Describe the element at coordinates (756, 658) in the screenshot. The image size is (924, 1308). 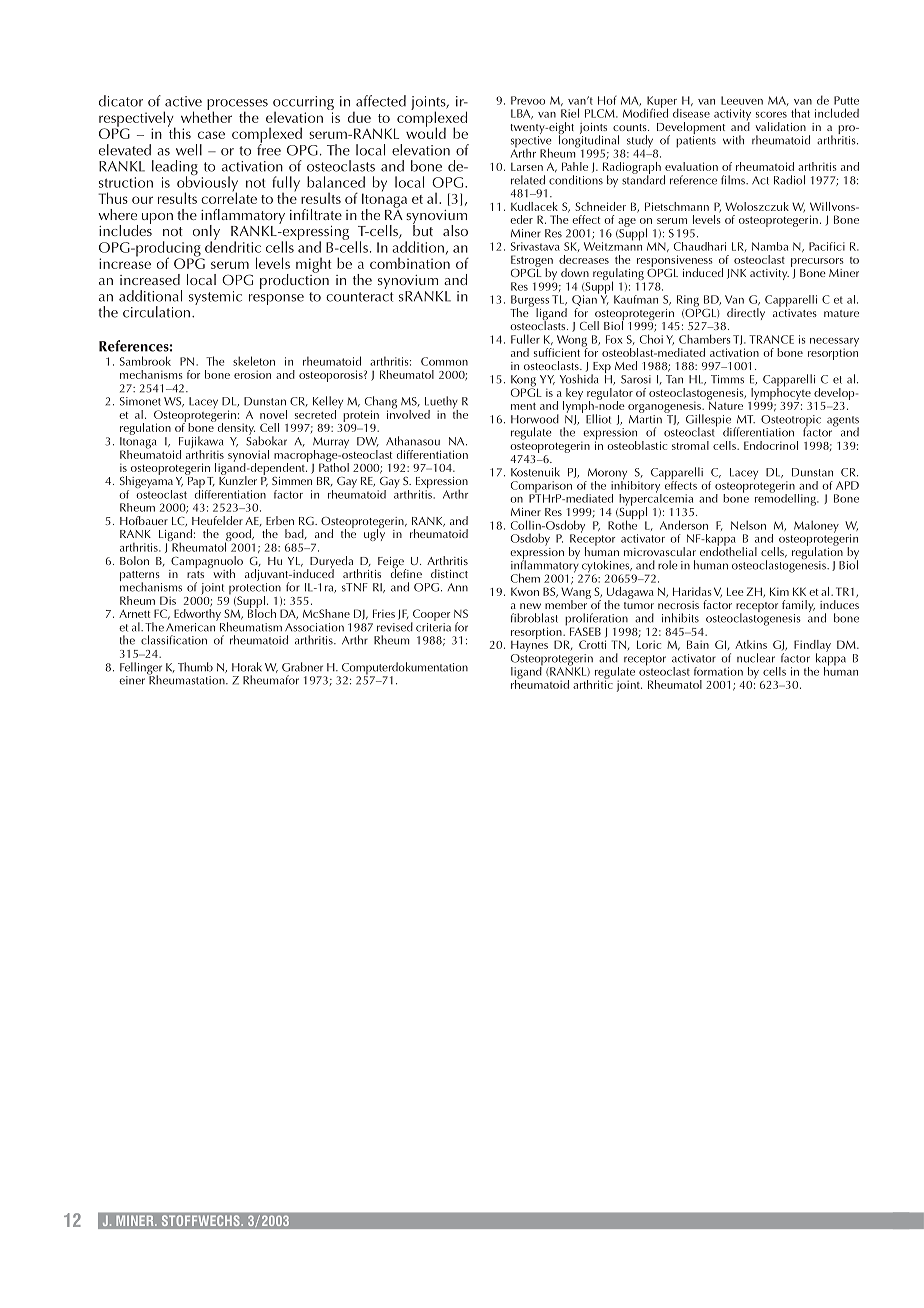
I see `nuclear` at that location.
